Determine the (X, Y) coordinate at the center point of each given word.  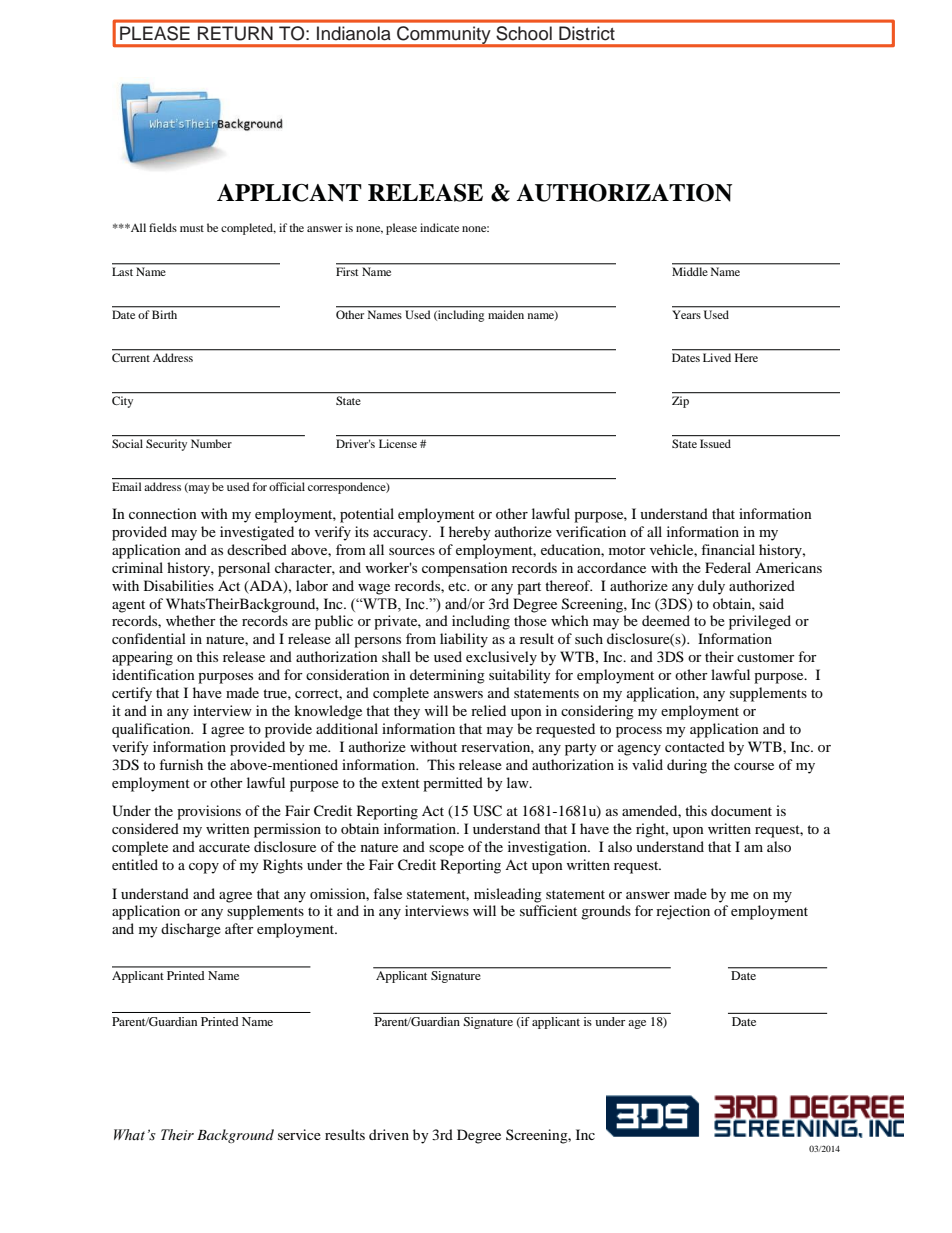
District (587, 33)
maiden (506, 314)
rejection (683, 912)
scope (446, 850)
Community (444, 36)
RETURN (235, 33)
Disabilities (179, 585)
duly (711, 587)
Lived (717, 357)
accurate (224, 847)
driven (389, 1134)
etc (458, 586)
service (299, 1134)
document (741, 810)
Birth (164, 314)
